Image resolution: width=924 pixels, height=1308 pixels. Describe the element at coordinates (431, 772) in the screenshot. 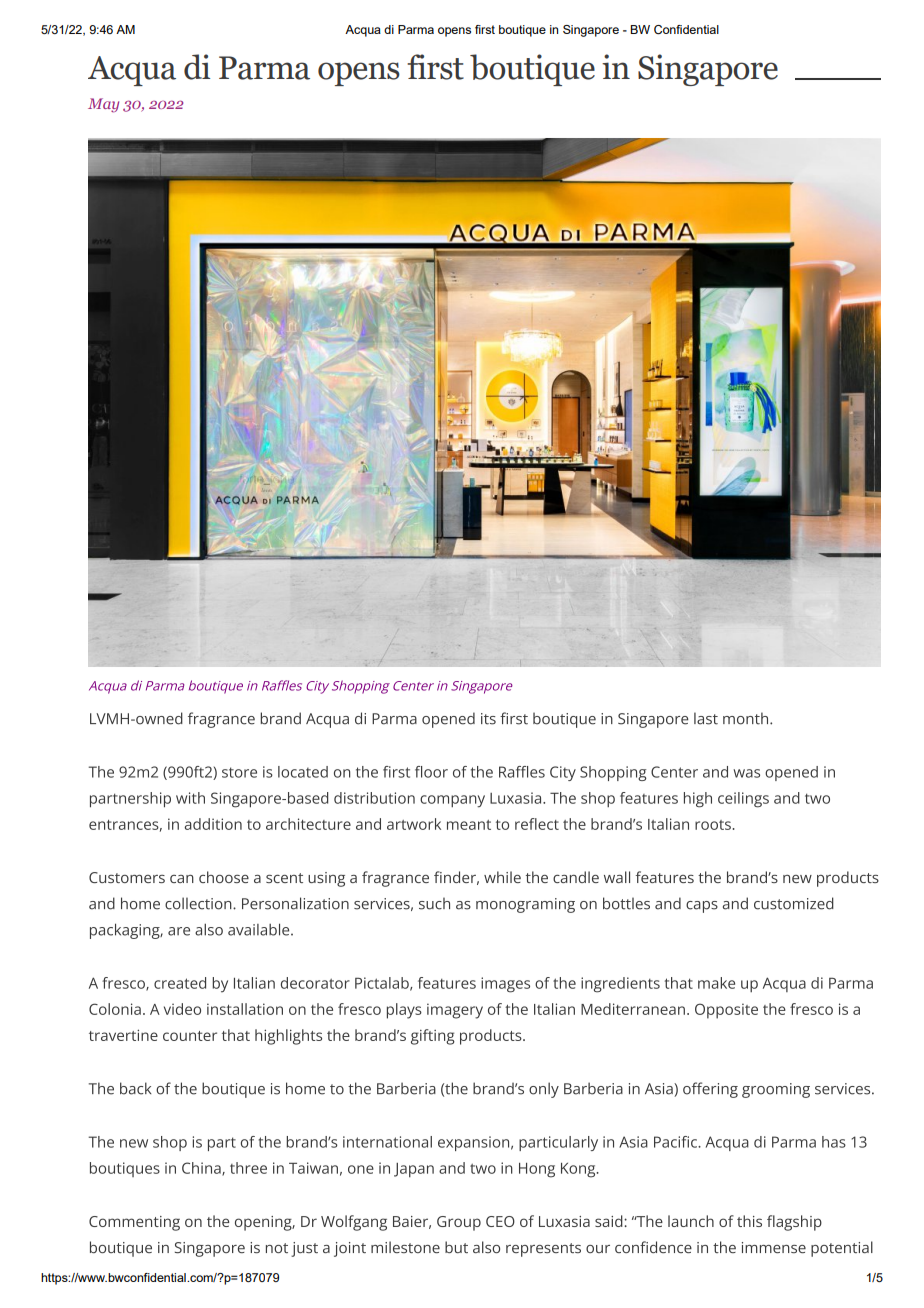

I see `floor` at that location.
